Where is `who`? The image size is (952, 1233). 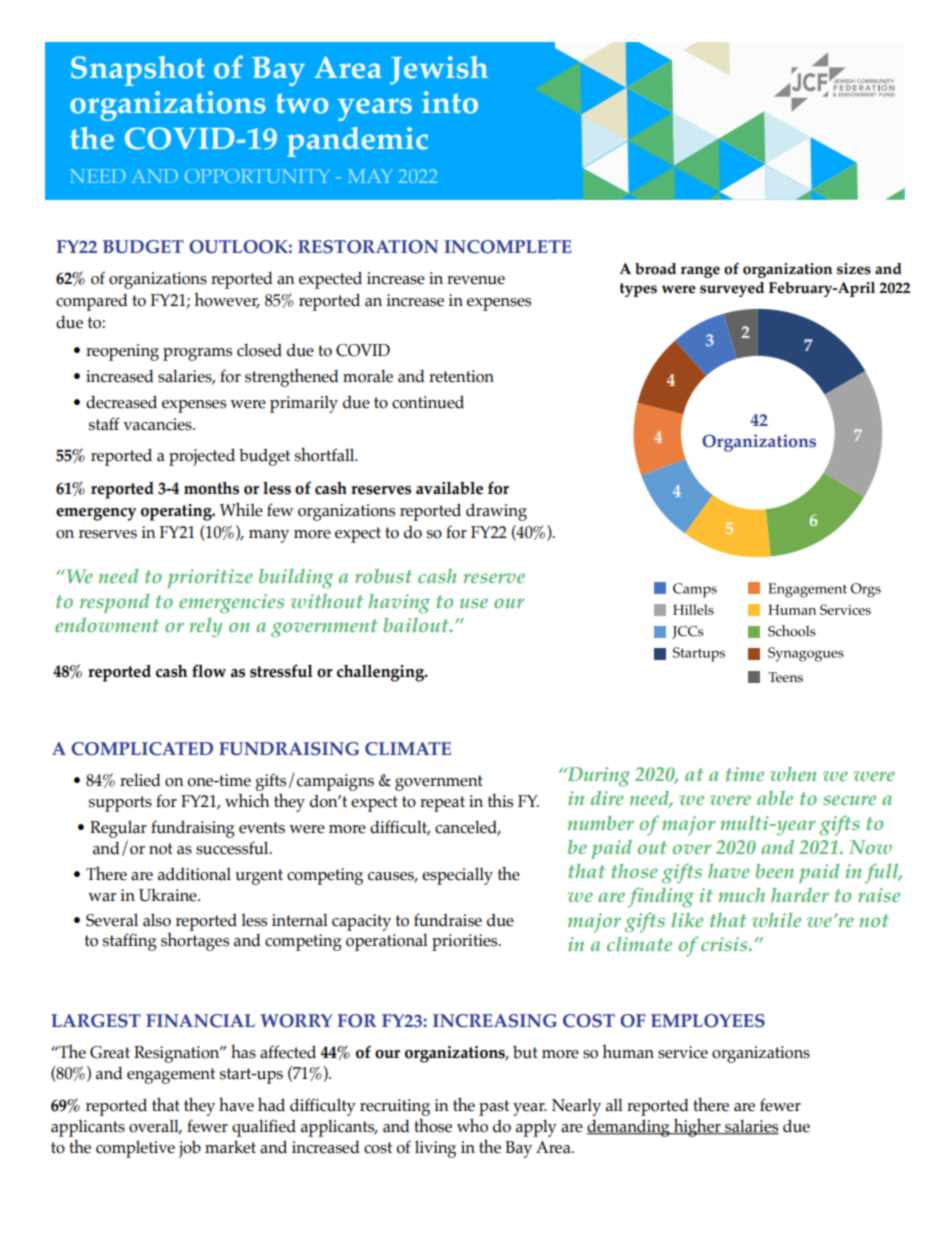 who is located at coordinates (472, 1125).
